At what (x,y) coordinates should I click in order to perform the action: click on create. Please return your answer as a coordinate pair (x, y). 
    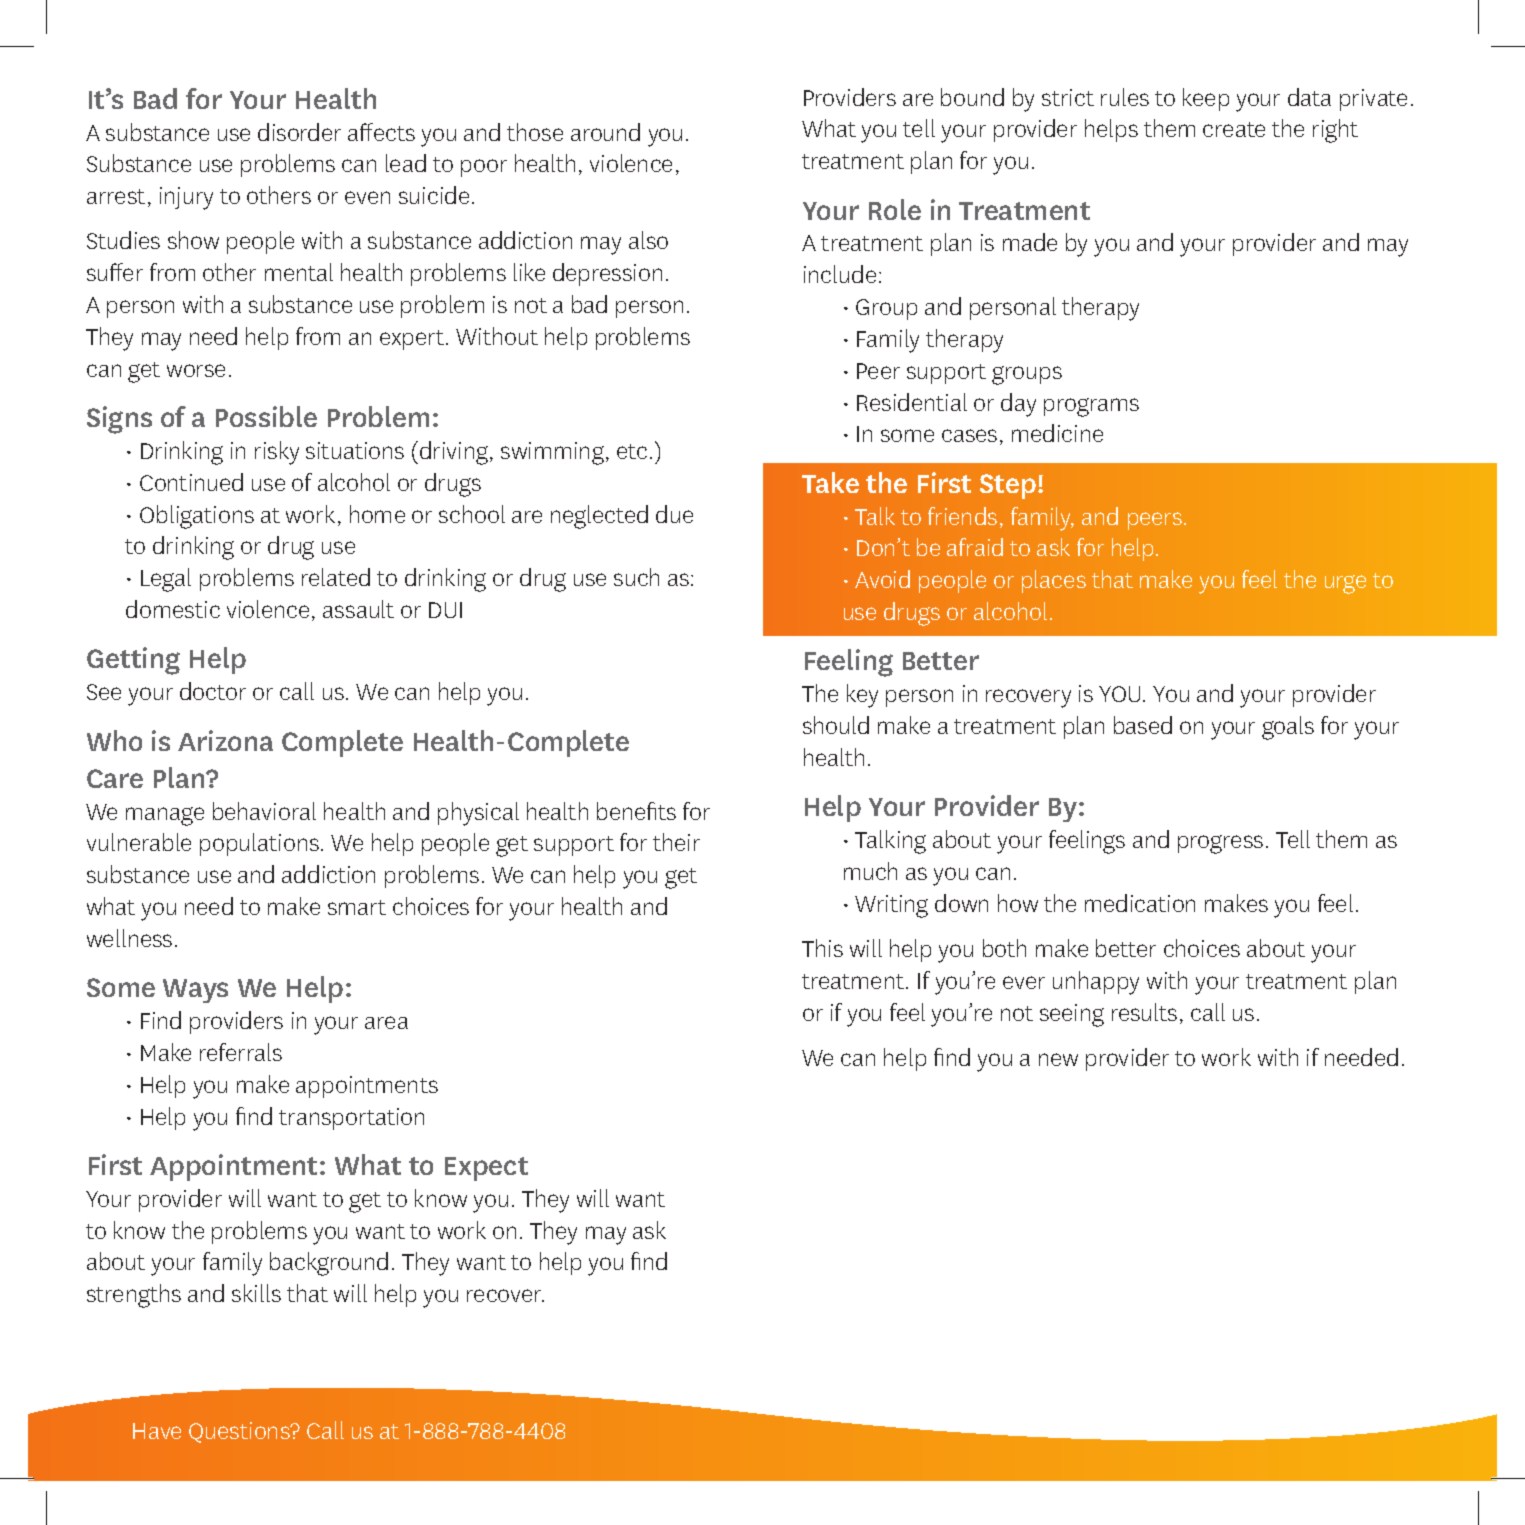
    Looking at the image, I should click on (1234, 129).
